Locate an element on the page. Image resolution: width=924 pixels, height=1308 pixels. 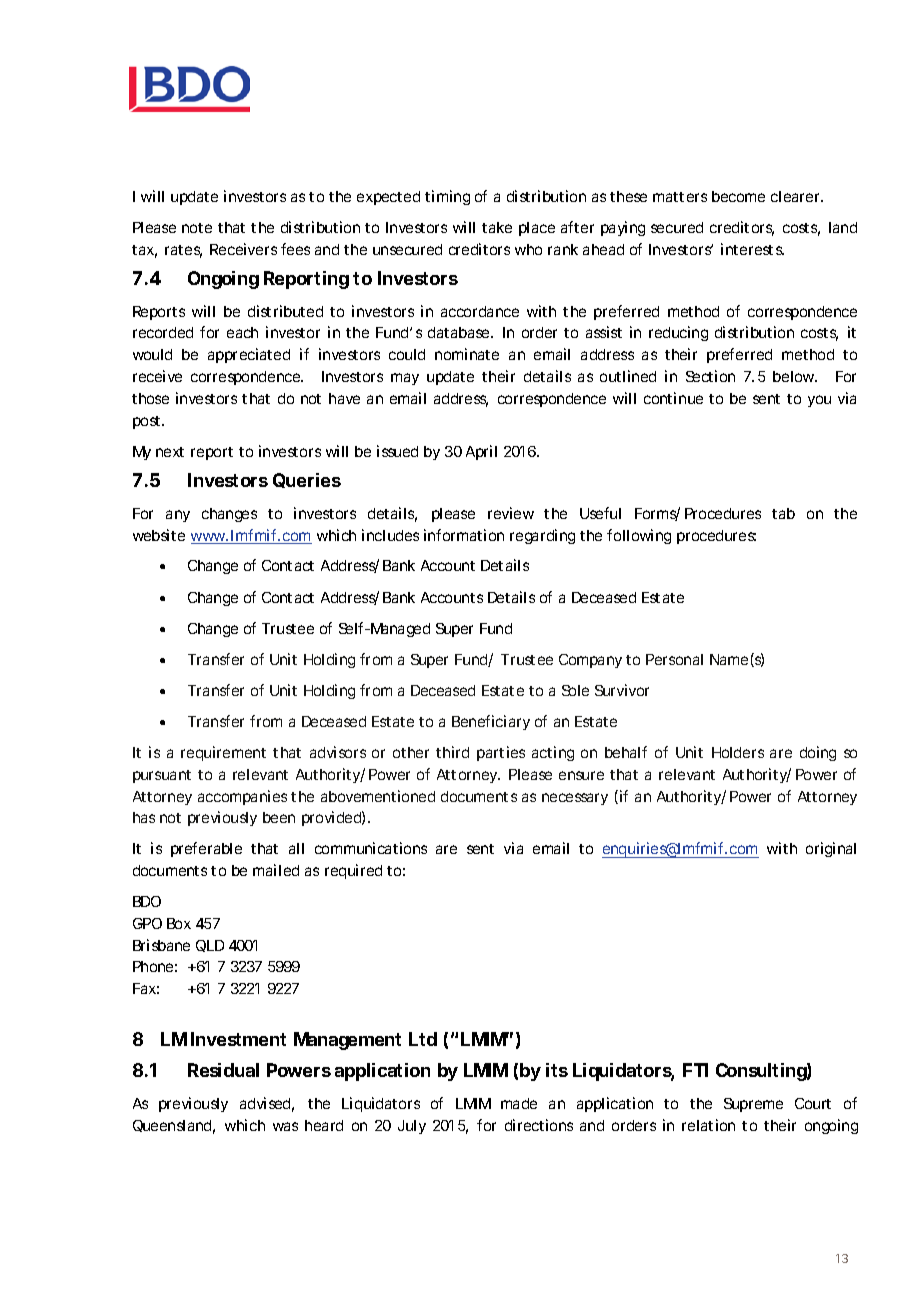
accompanies is located at coordinates (242, 797).
